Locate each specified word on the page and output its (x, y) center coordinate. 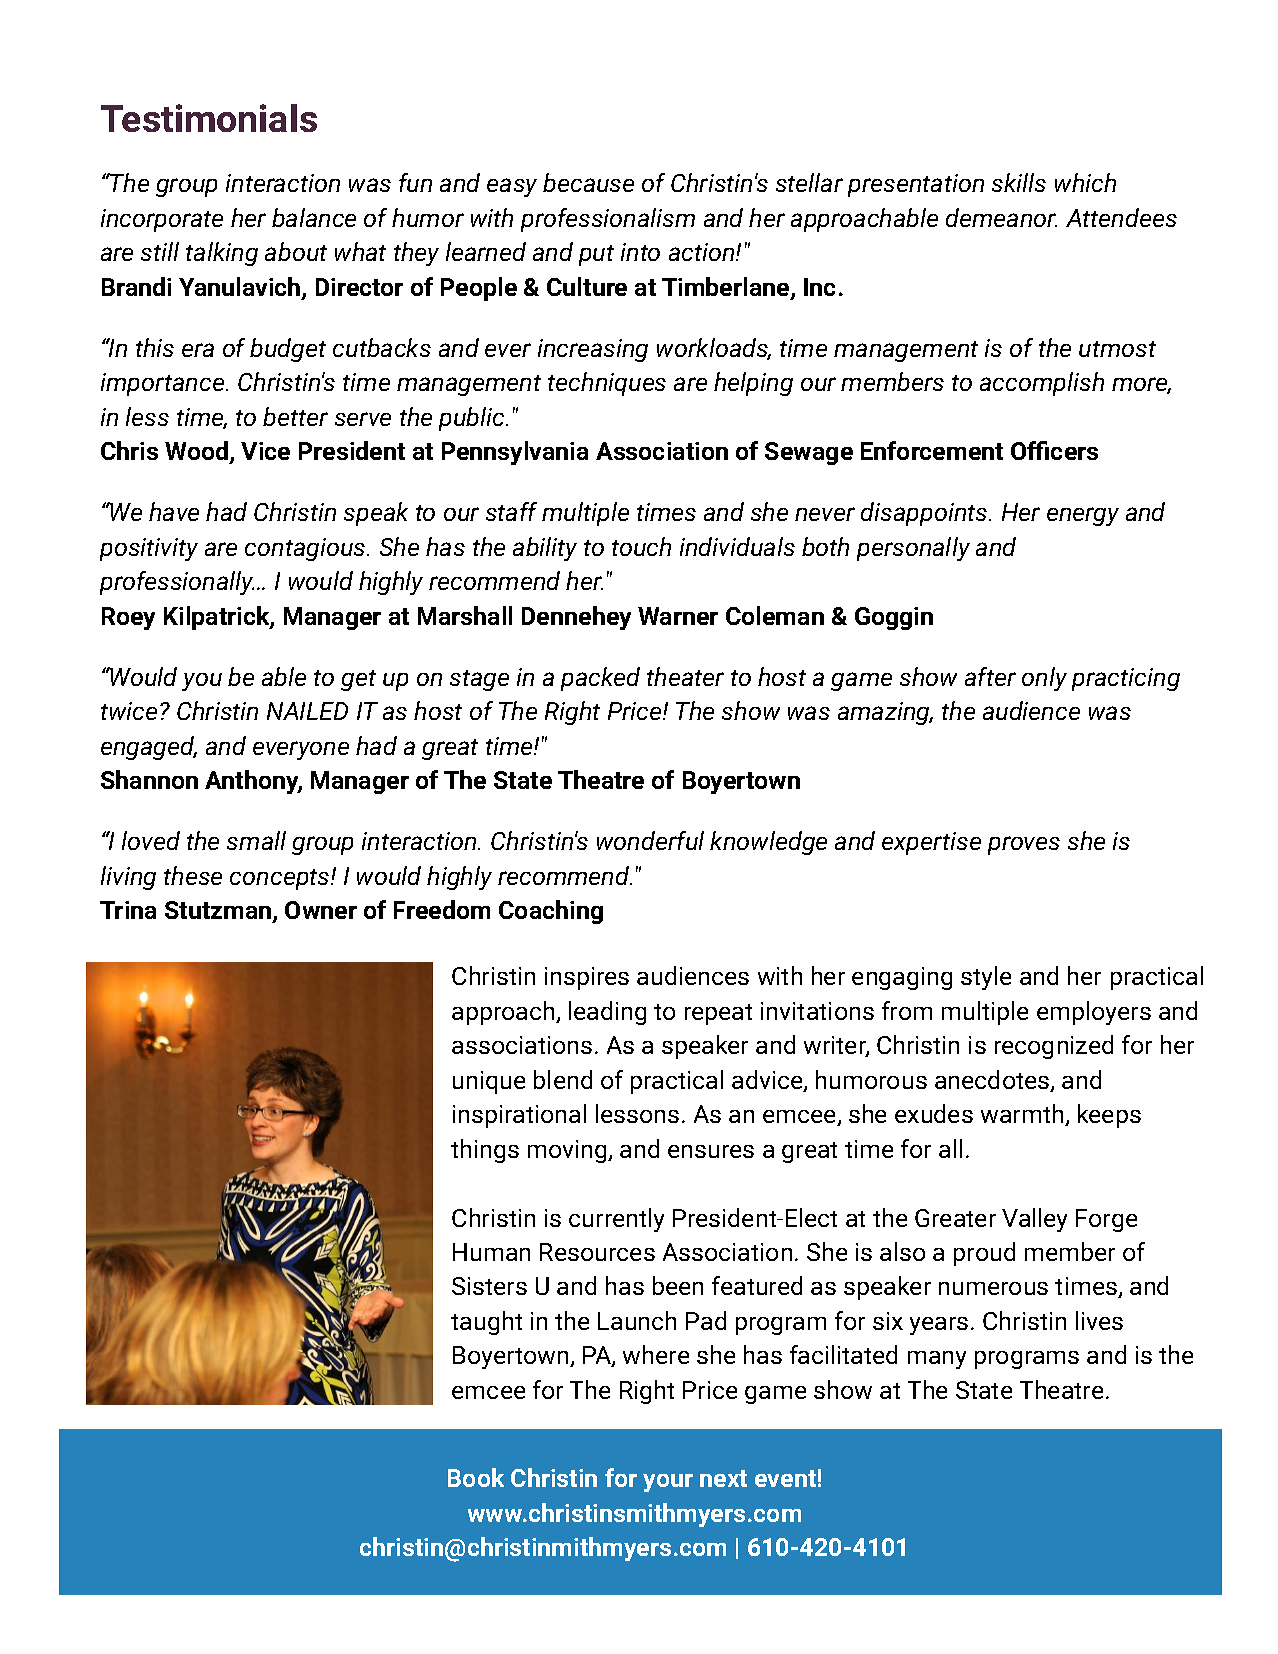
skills (1019, 182)
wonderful (650, 840)
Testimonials (209, 118)
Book (476, 1477)
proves (1024, 845)
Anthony (253, 782)
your (668, 1483)
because (588, 182)
